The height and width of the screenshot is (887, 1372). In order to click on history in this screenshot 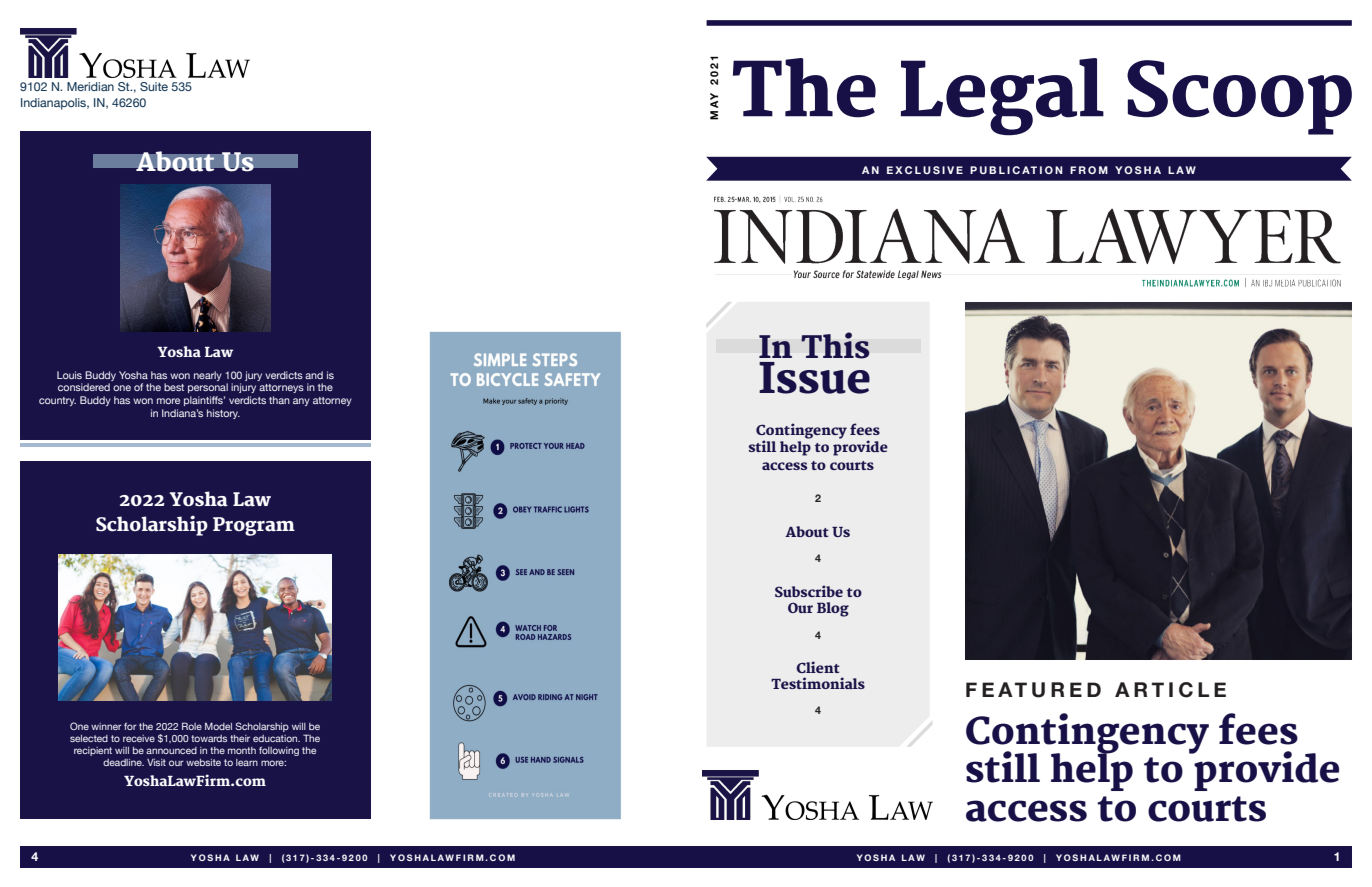, I will do `click(223, 414)`.
